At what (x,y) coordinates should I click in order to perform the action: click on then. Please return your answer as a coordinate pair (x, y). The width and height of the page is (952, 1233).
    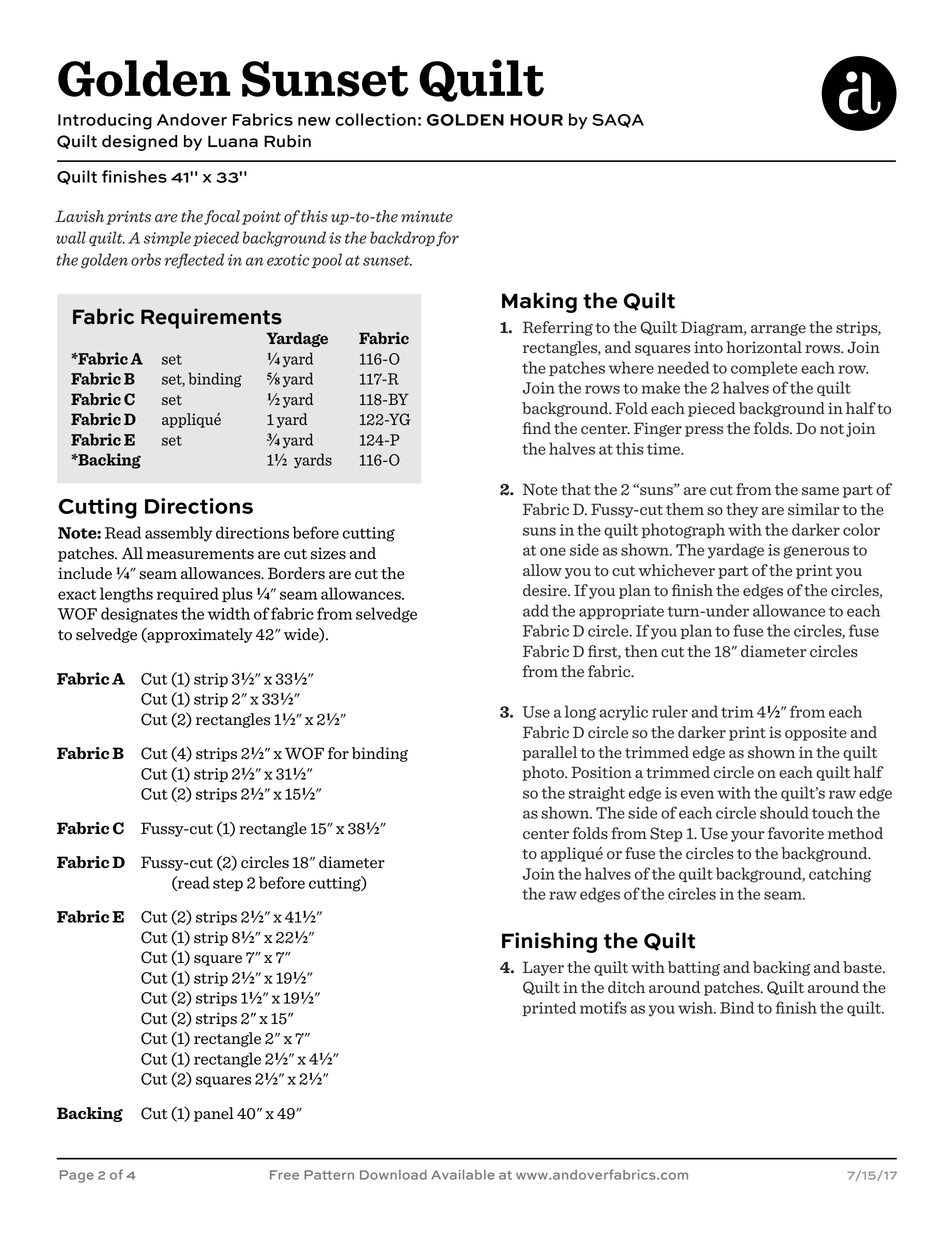
    Looking at the image, I should click on (641, 651).
